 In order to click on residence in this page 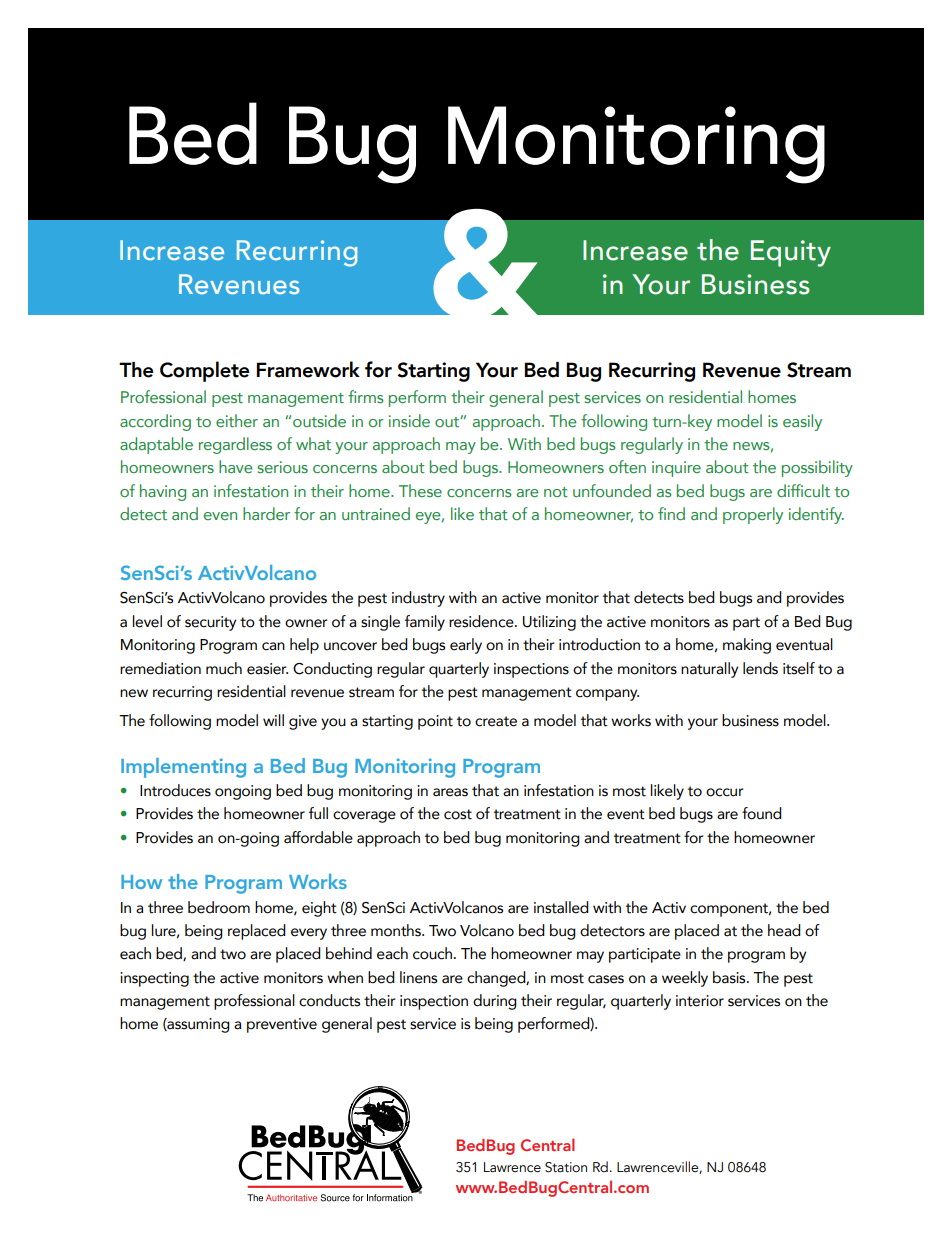, I will do `click(482, 621)`.
